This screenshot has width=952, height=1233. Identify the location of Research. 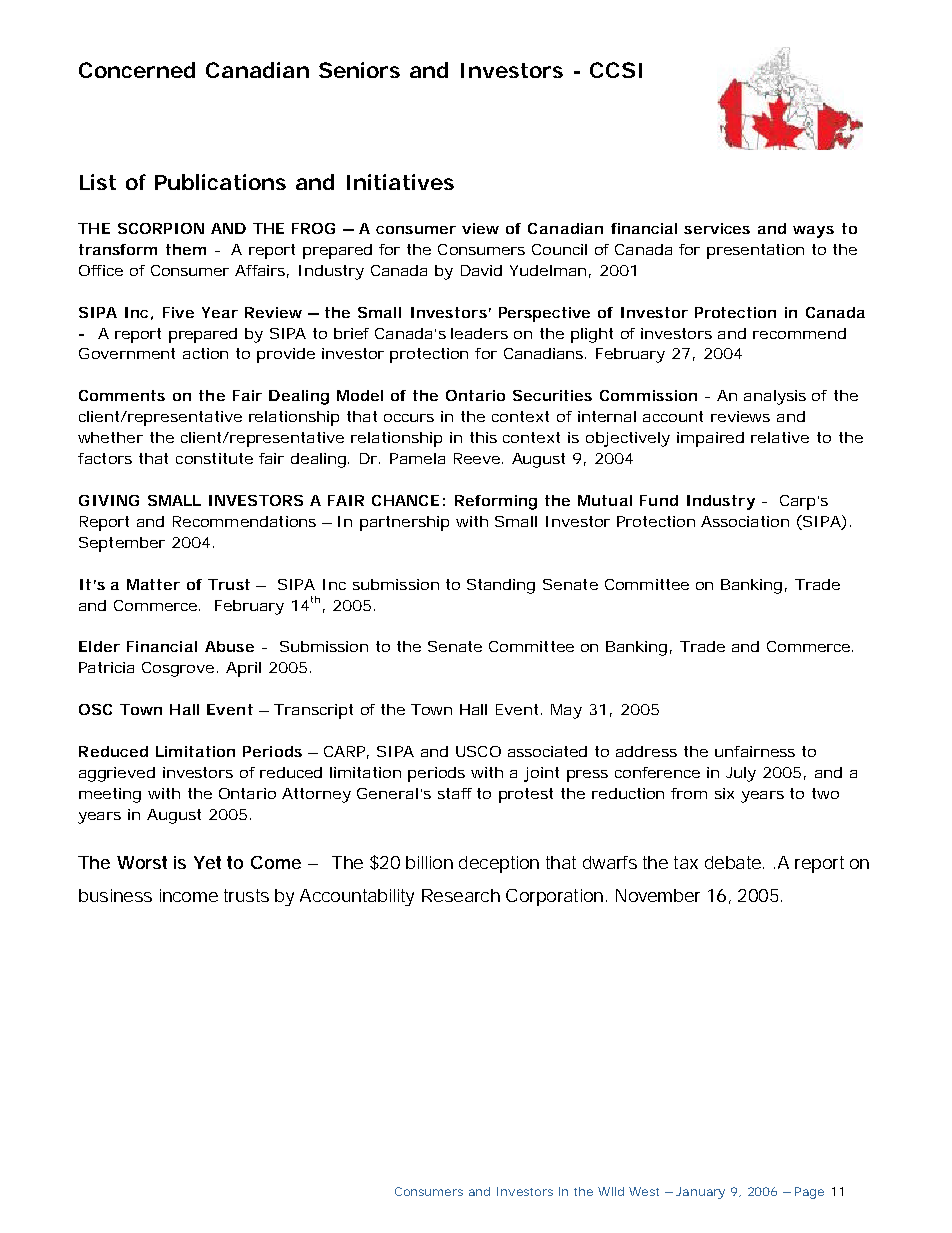
(461, 895).
